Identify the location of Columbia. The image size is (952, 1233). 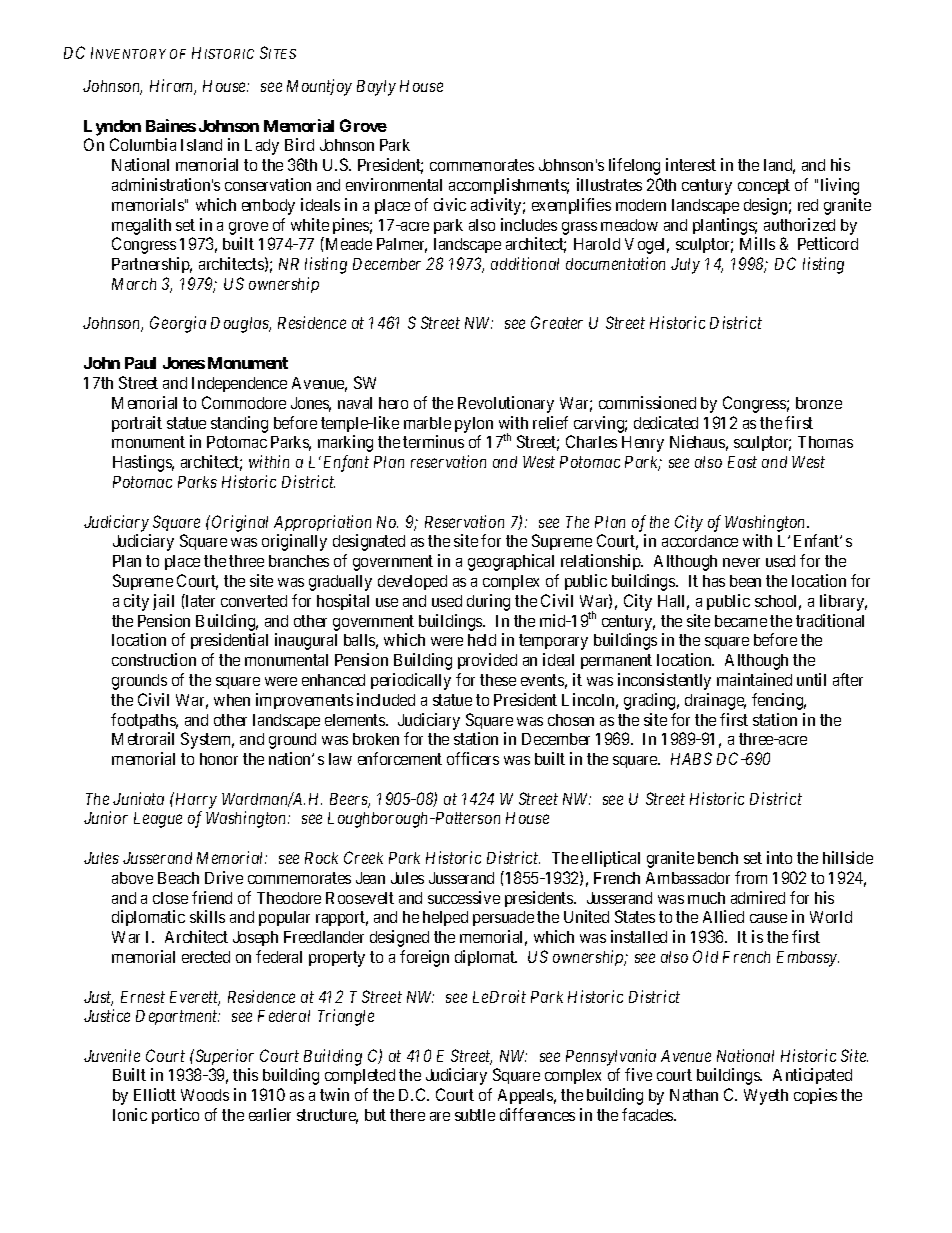
(143, 144).
